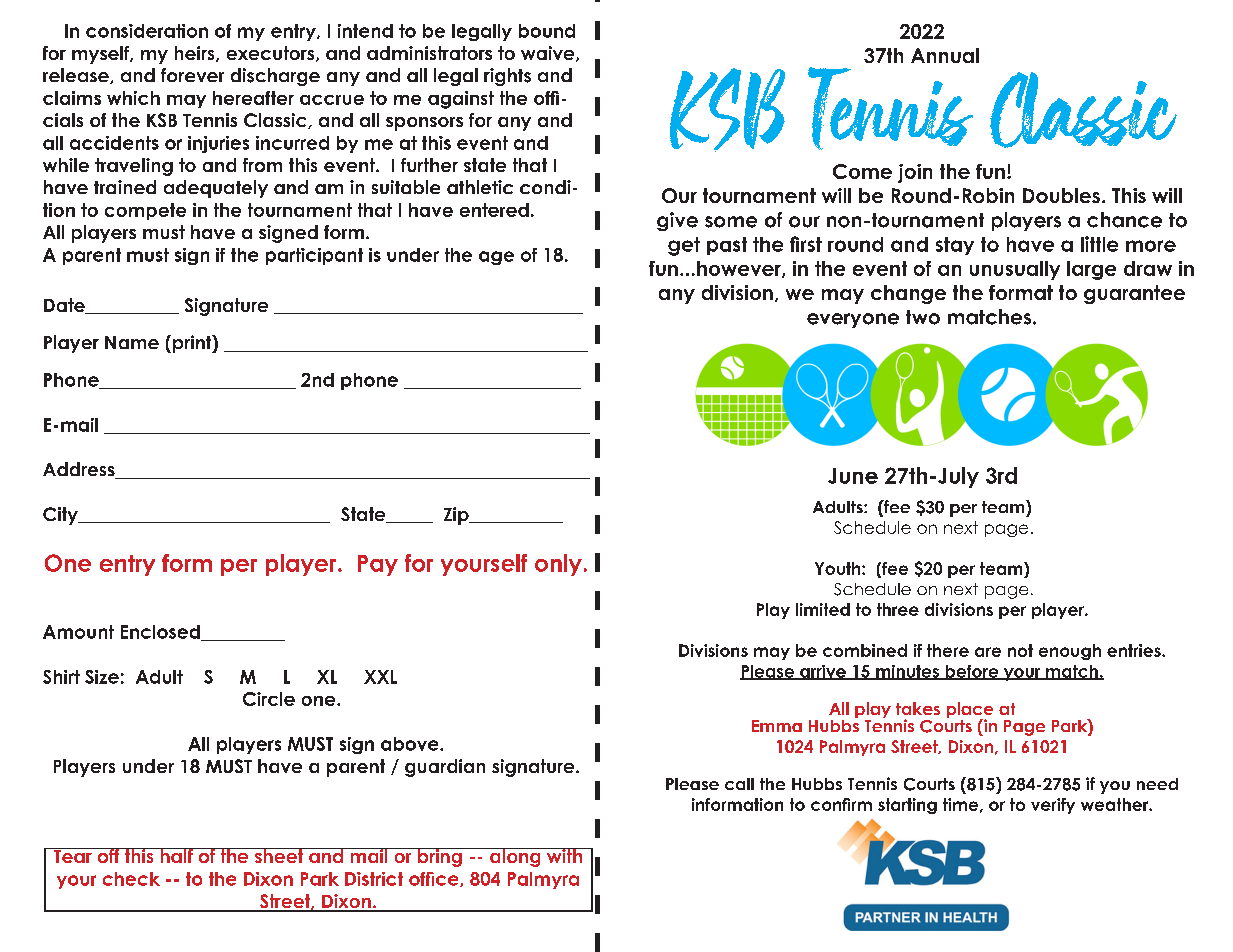 The height and width of the screenshot is (952, 1233). Describe the element at coordinates (898, 609) in the screenshot. I see `three` at that location.
